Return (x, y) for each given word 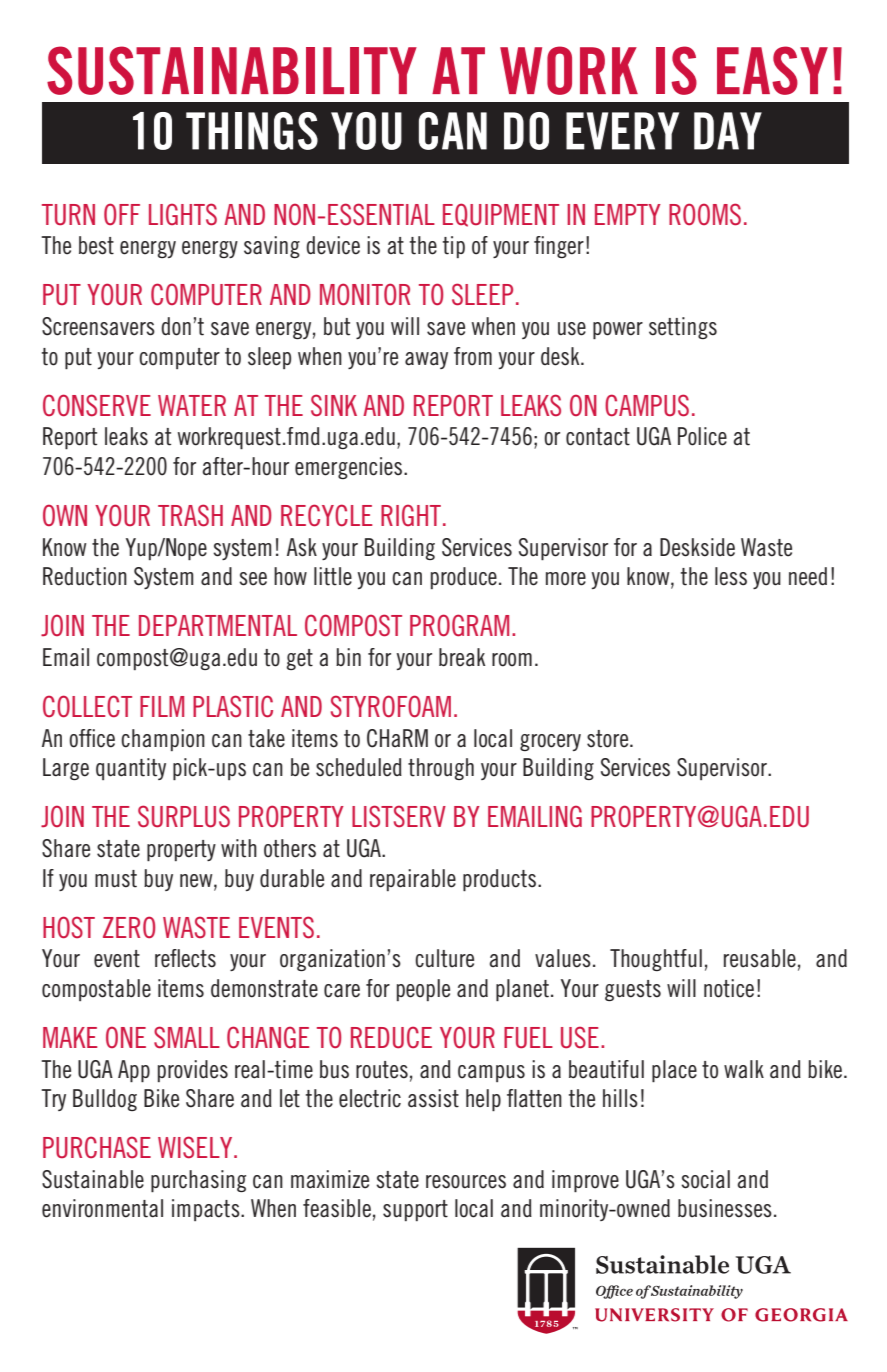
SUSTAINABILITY (232, 70)
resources (466, 1182)
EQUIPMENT (501, 215)
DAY (728, 131)
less (731, 576)
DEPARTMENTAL (218, 625)
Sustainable (93, 1179)
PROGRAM (459, 625)
